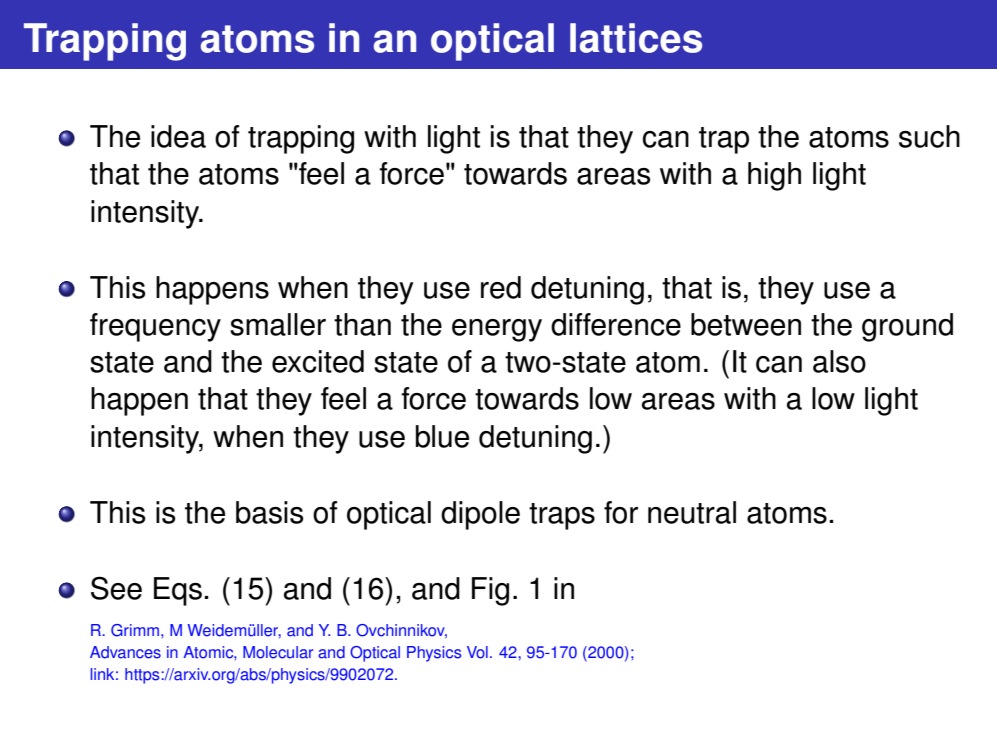 This image has height=748, width=997. Describe the element at coordinates (270, 512) in the image. I see `basis` at that location.
